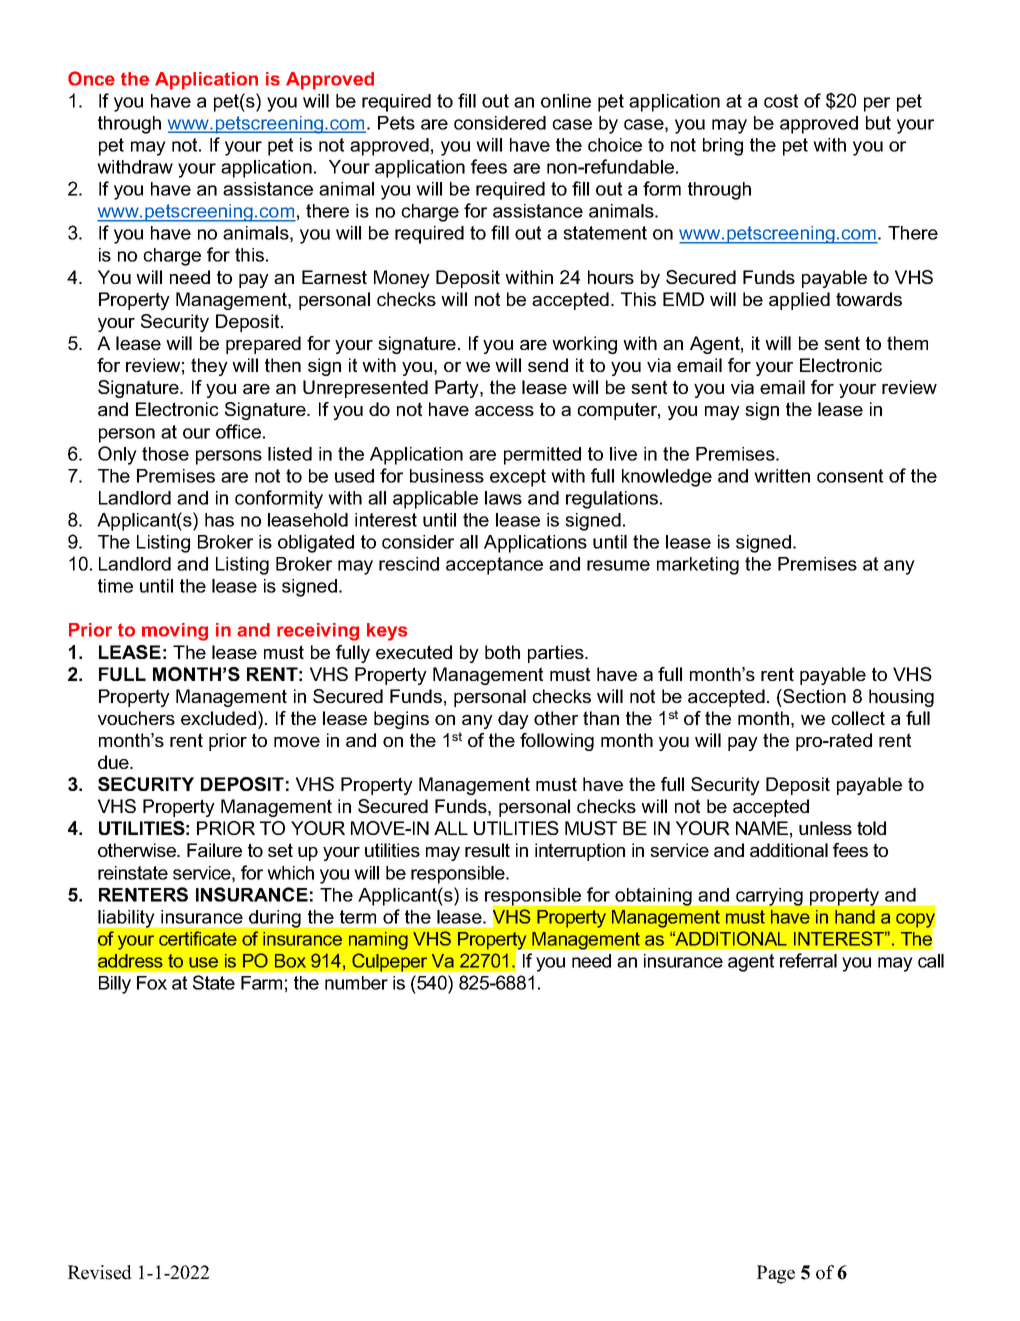 This image has height=1321, width=1020. Describe the element at coordinates (931, 961) in the image. I see `call` at that location.
